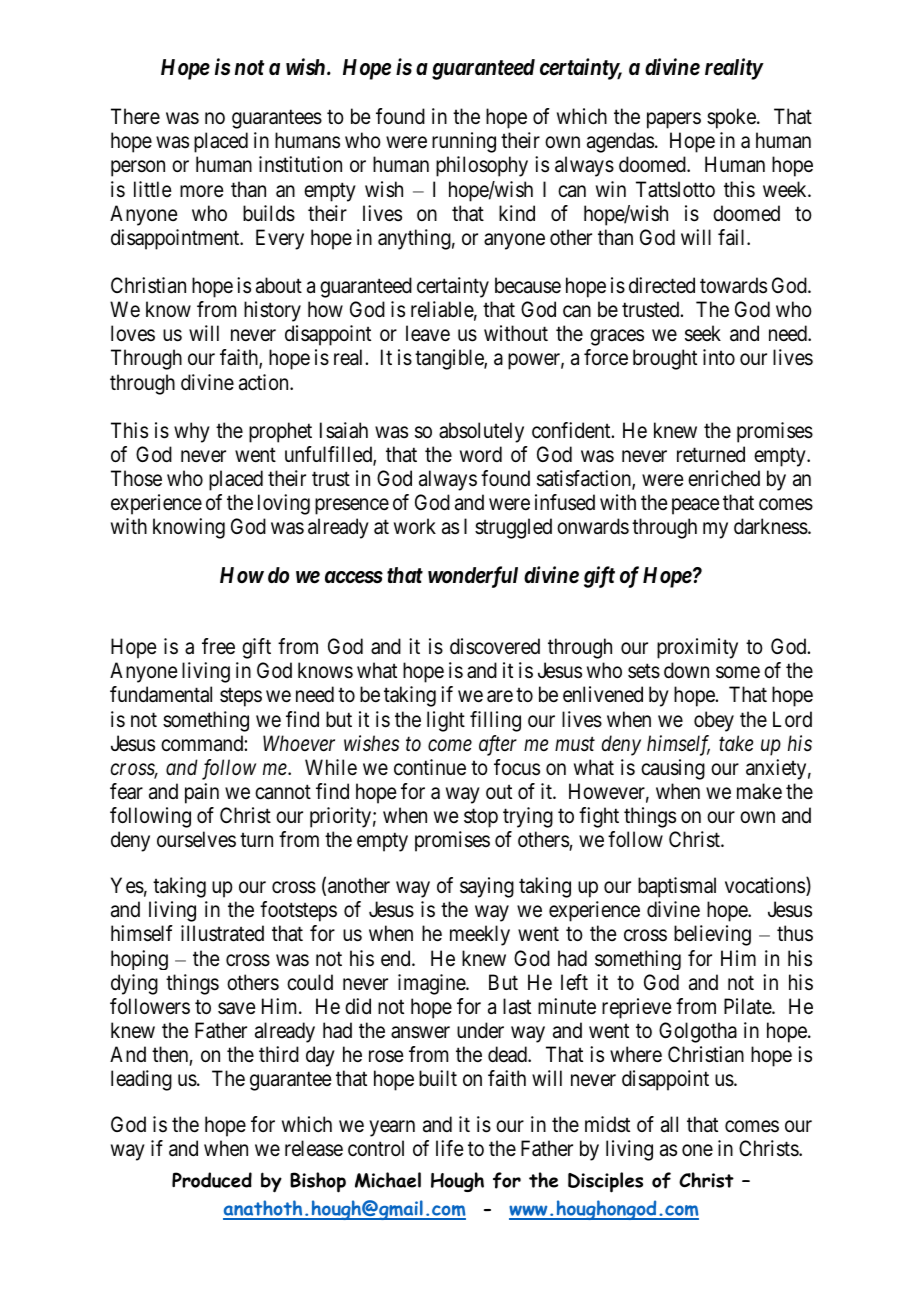  I want to click on more, so click(202, 191).
